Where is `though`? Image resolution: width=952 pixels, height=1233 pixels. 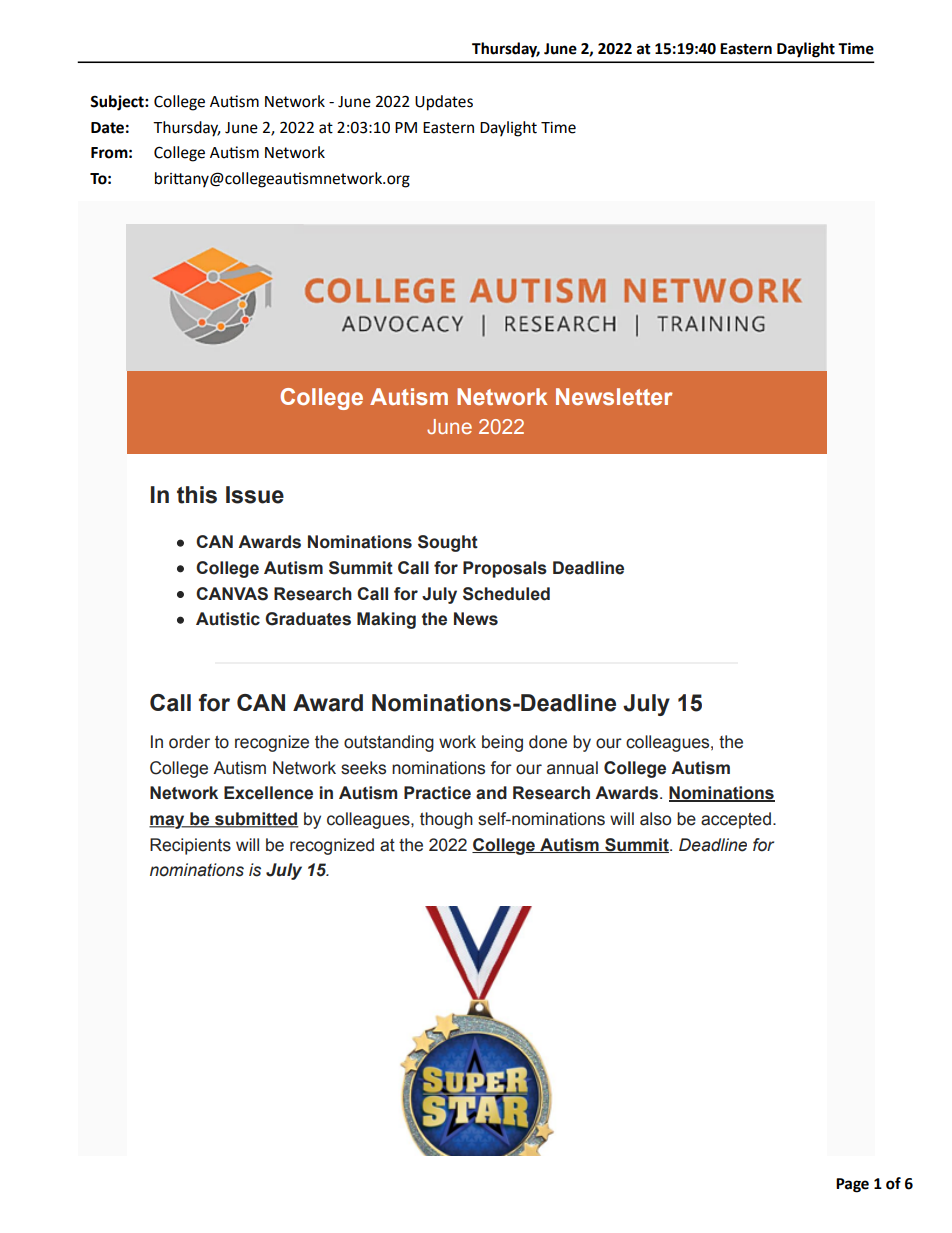
though is located at coordinates (446, 820).
